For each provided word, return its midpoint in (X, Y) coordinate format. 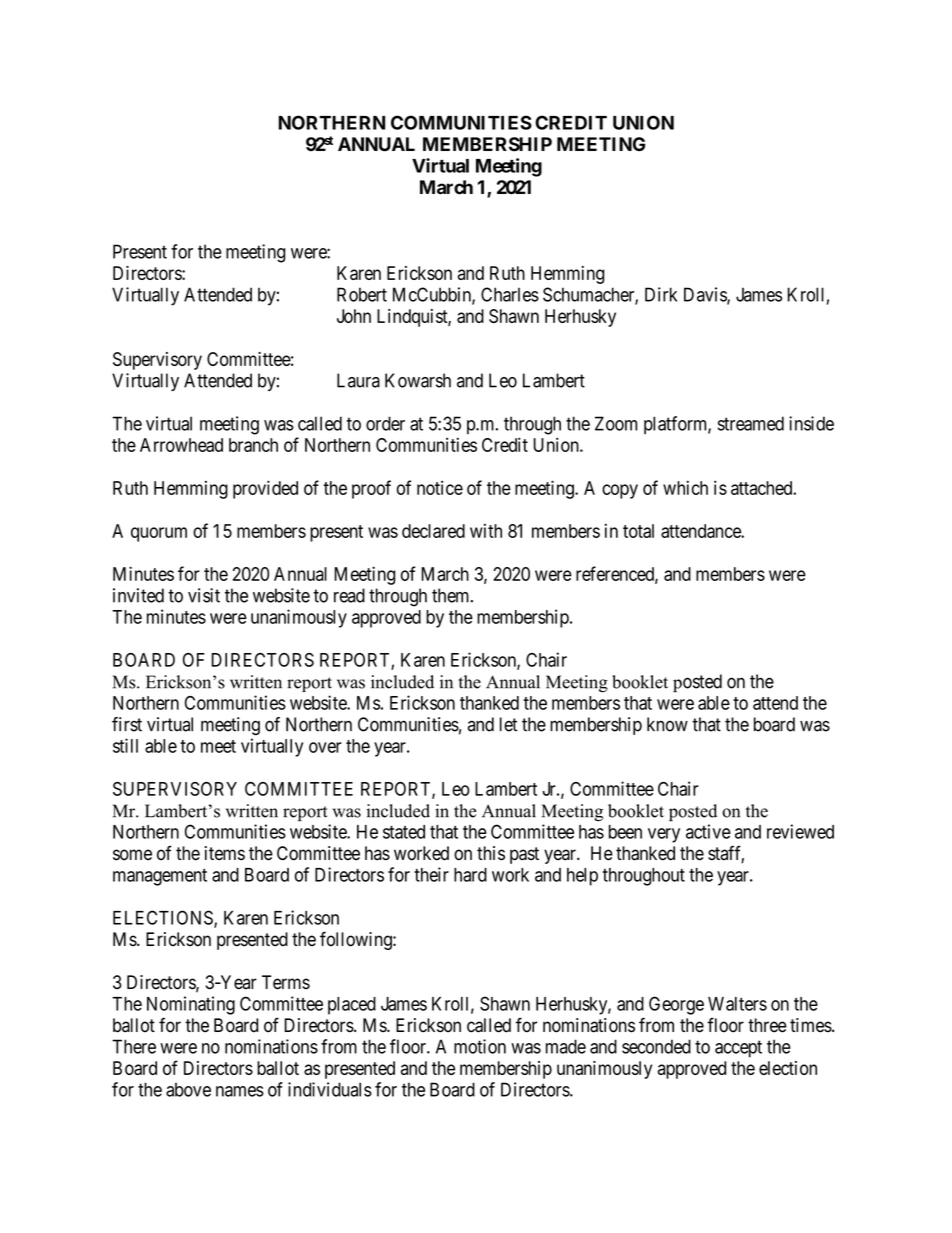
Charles (510, 294)
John (354, 316)
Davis (706, 295)
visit (204, 595)
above (188, 1090)
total (638, 531)
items (225, 853)
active (708, 831)
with (486, 531)
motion (480, 1046)
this (491, 853)
